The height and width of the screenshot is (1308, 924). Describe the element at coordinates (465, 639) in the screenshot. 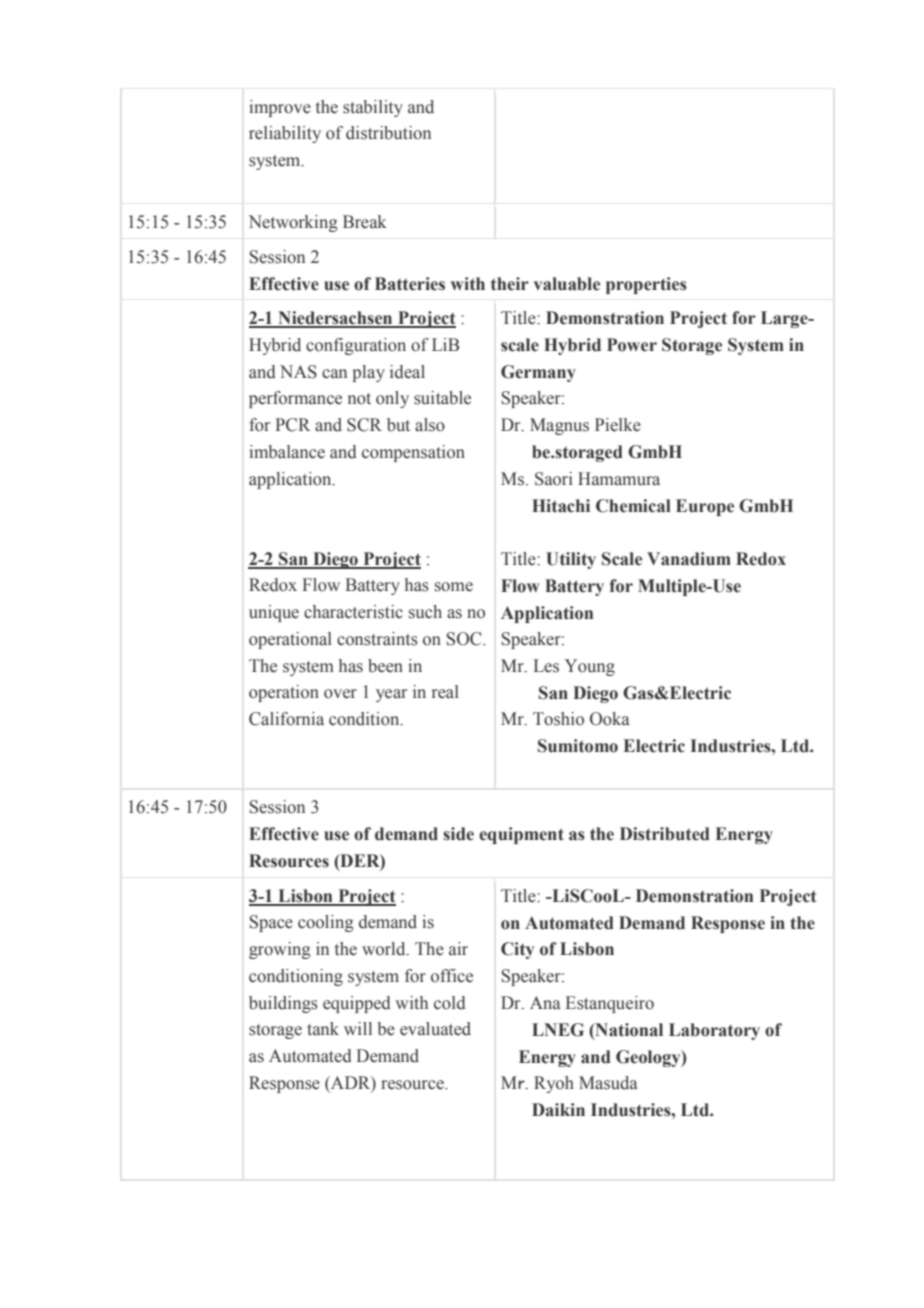

I see `SOC` at that location.
